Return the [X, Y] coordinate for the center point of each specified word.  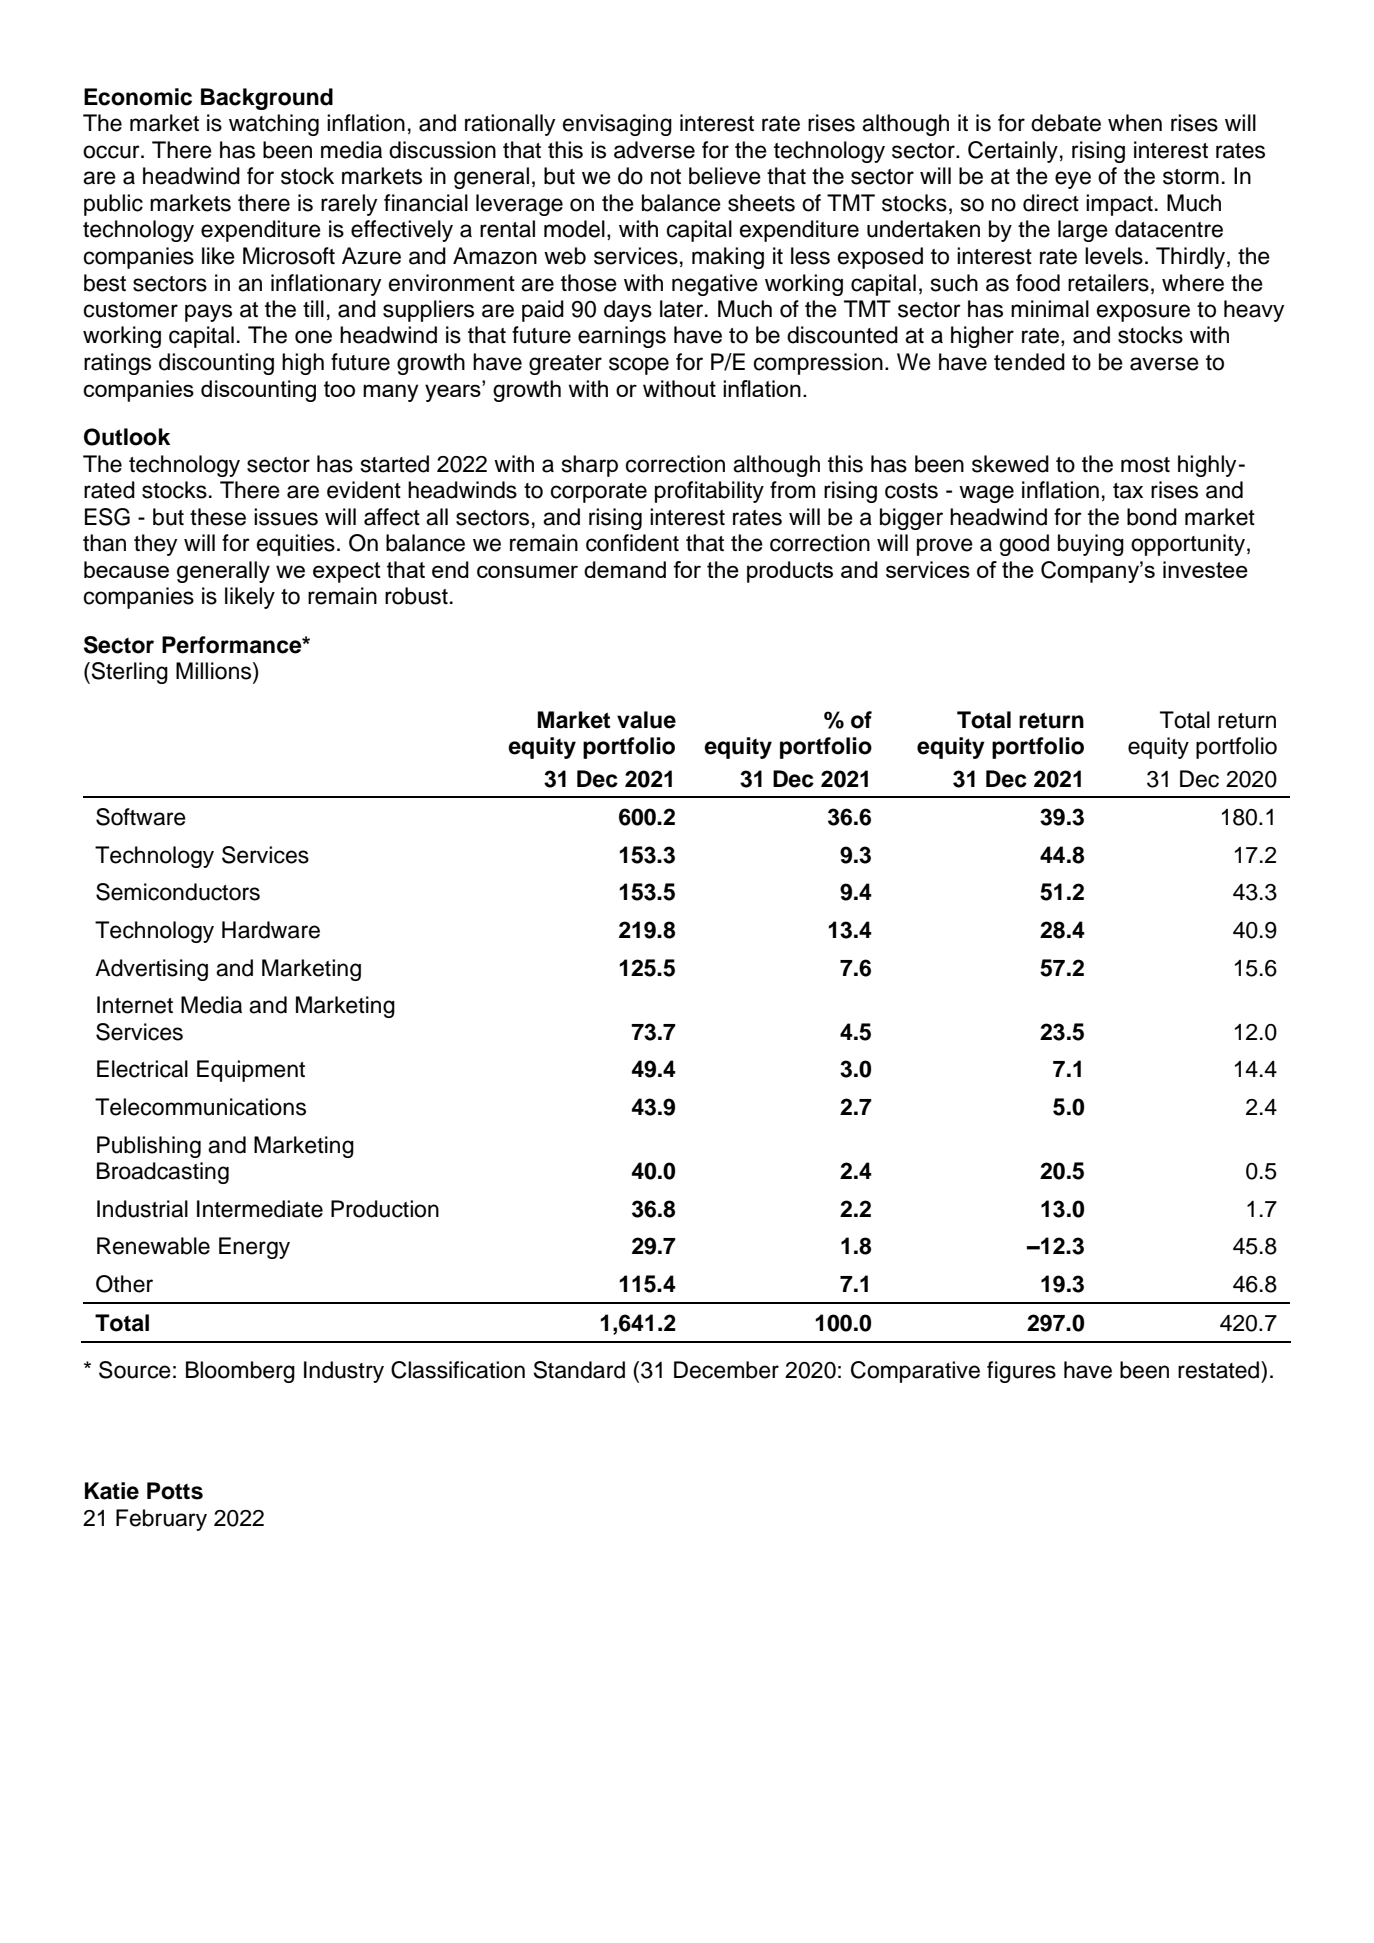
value [646, 720]
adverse [654, 150]
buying [1091, 545]
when [1135, 123]
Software [141, 817]
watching [274, 125]
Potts [175, 1491]
